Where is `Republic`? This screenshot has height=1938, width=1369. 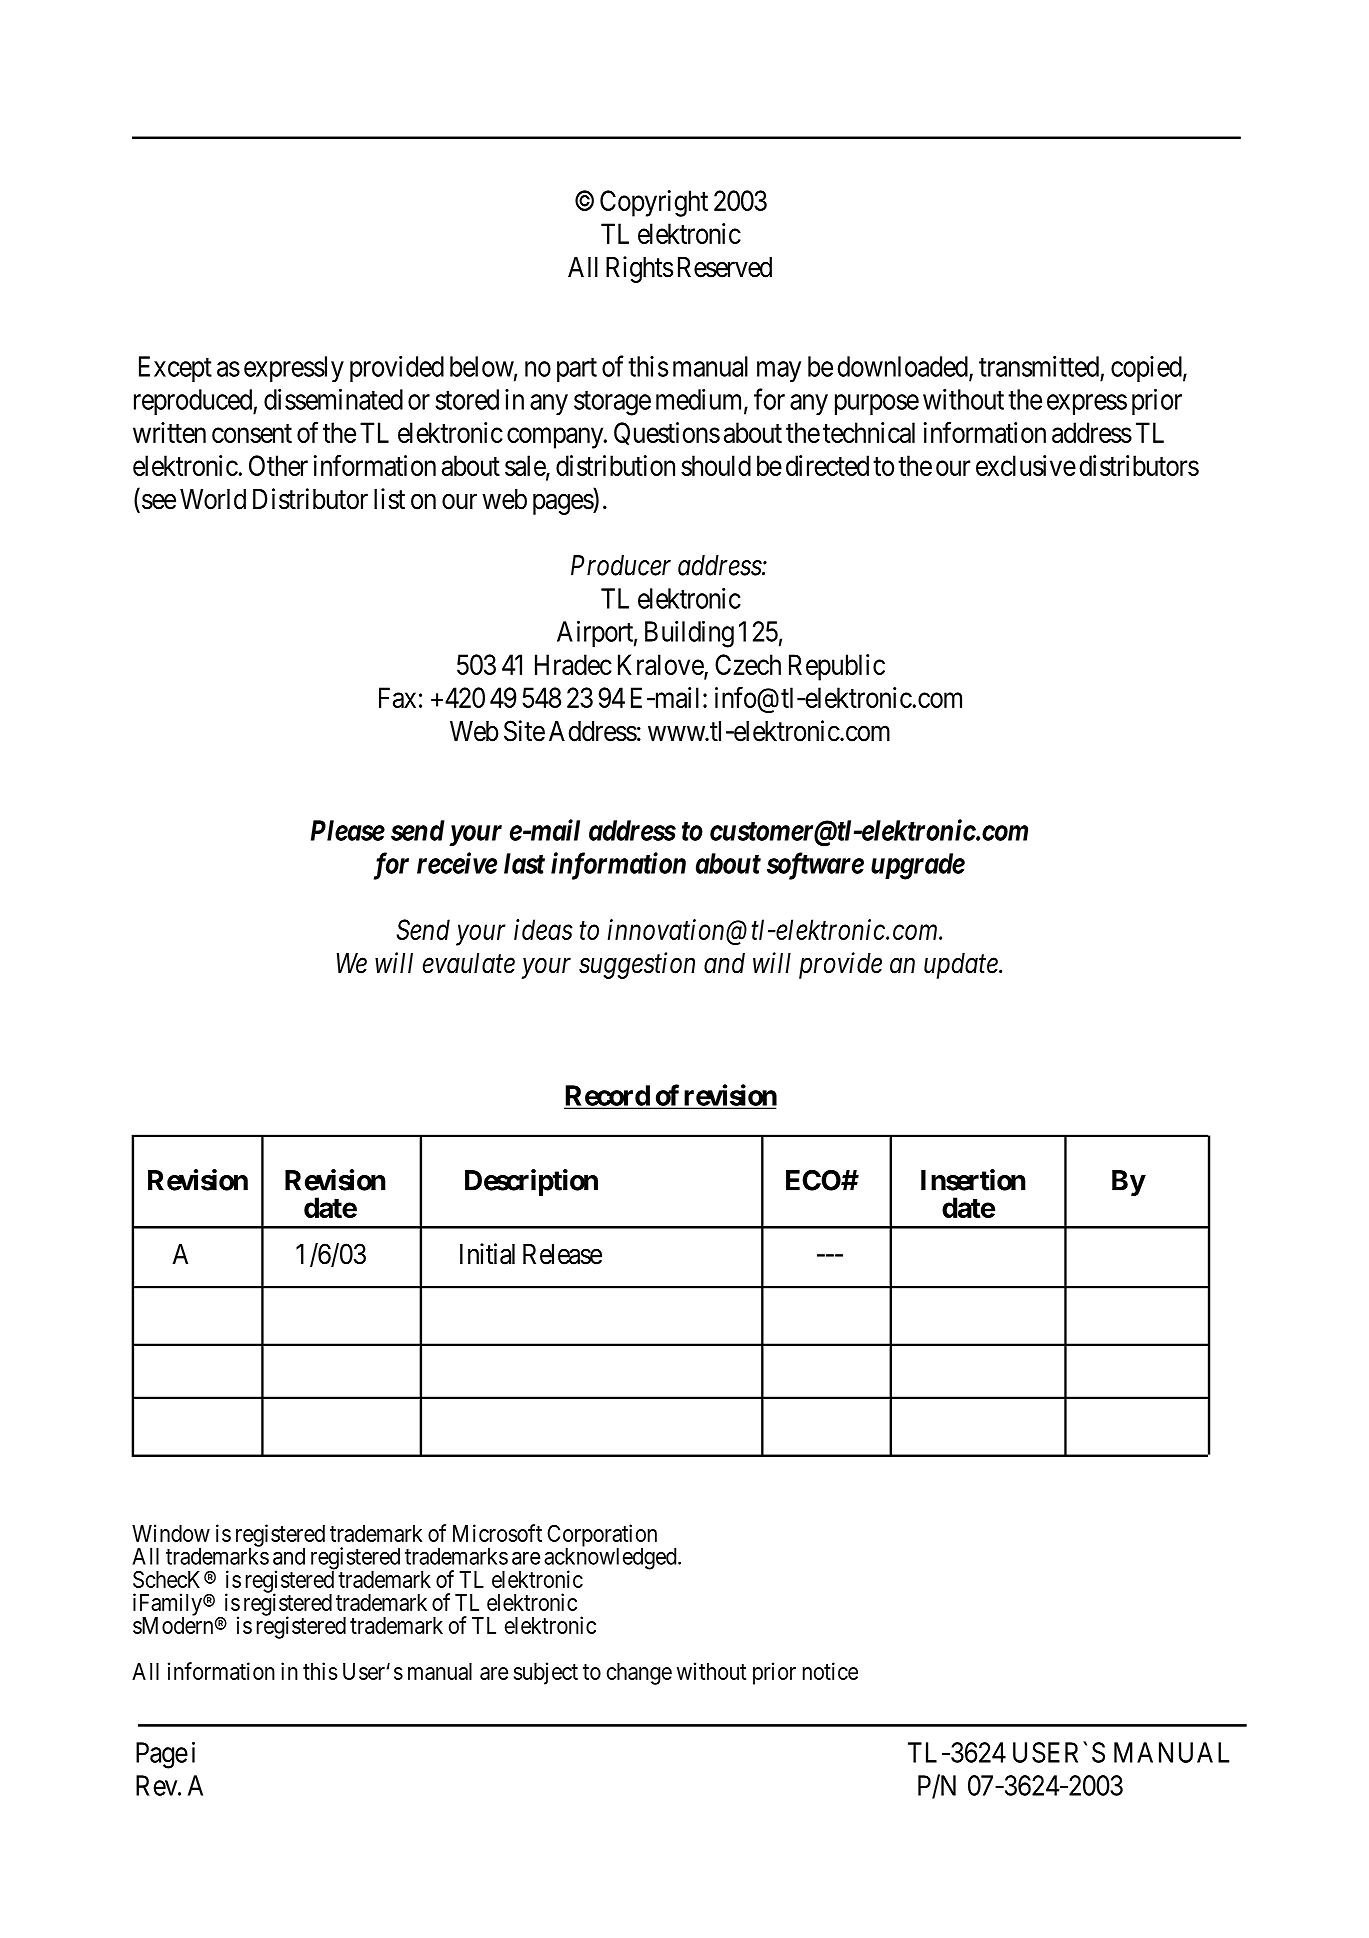
Republic is located at coordinates (837, 667).
